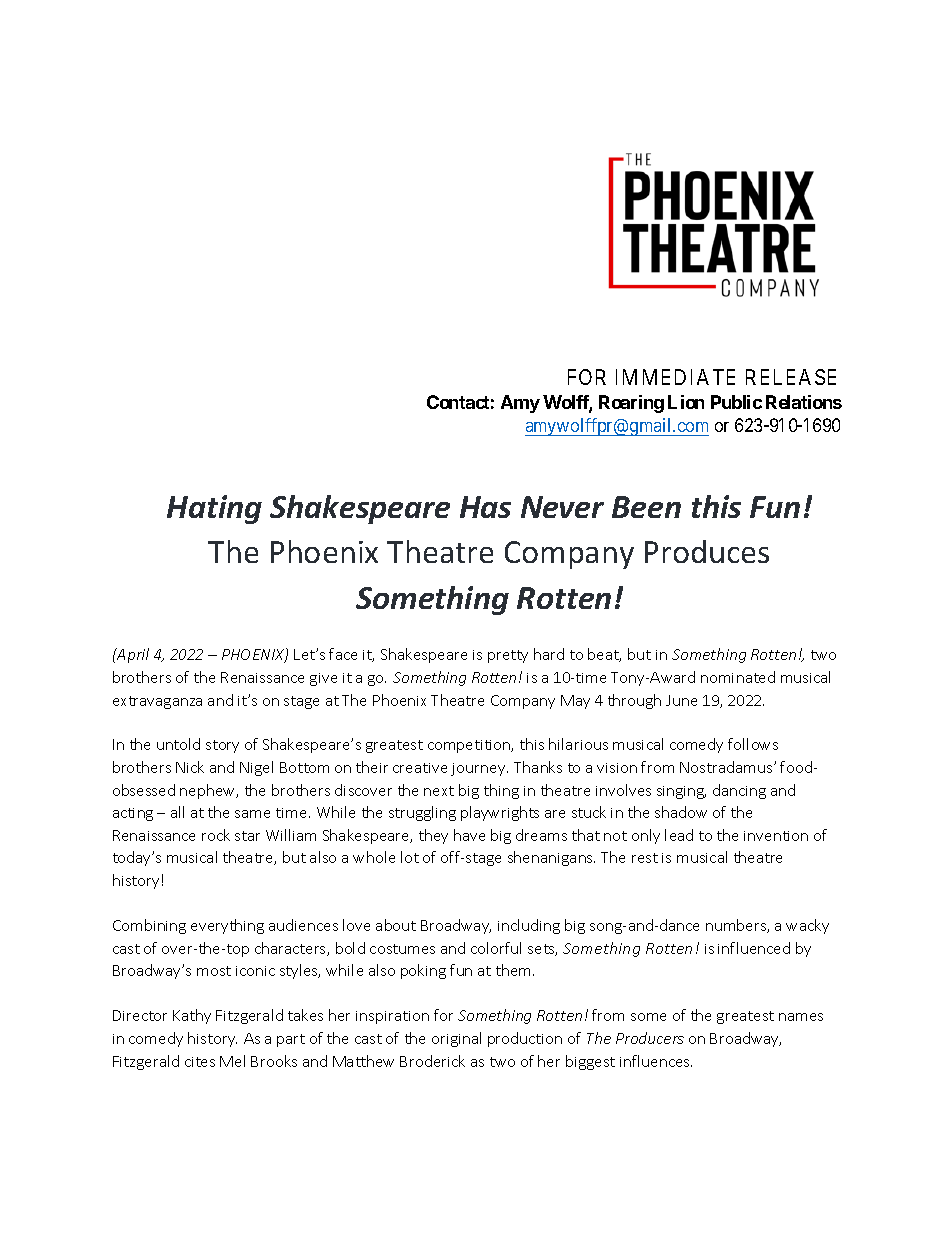  I want to click on Public, so click(736, 402).
